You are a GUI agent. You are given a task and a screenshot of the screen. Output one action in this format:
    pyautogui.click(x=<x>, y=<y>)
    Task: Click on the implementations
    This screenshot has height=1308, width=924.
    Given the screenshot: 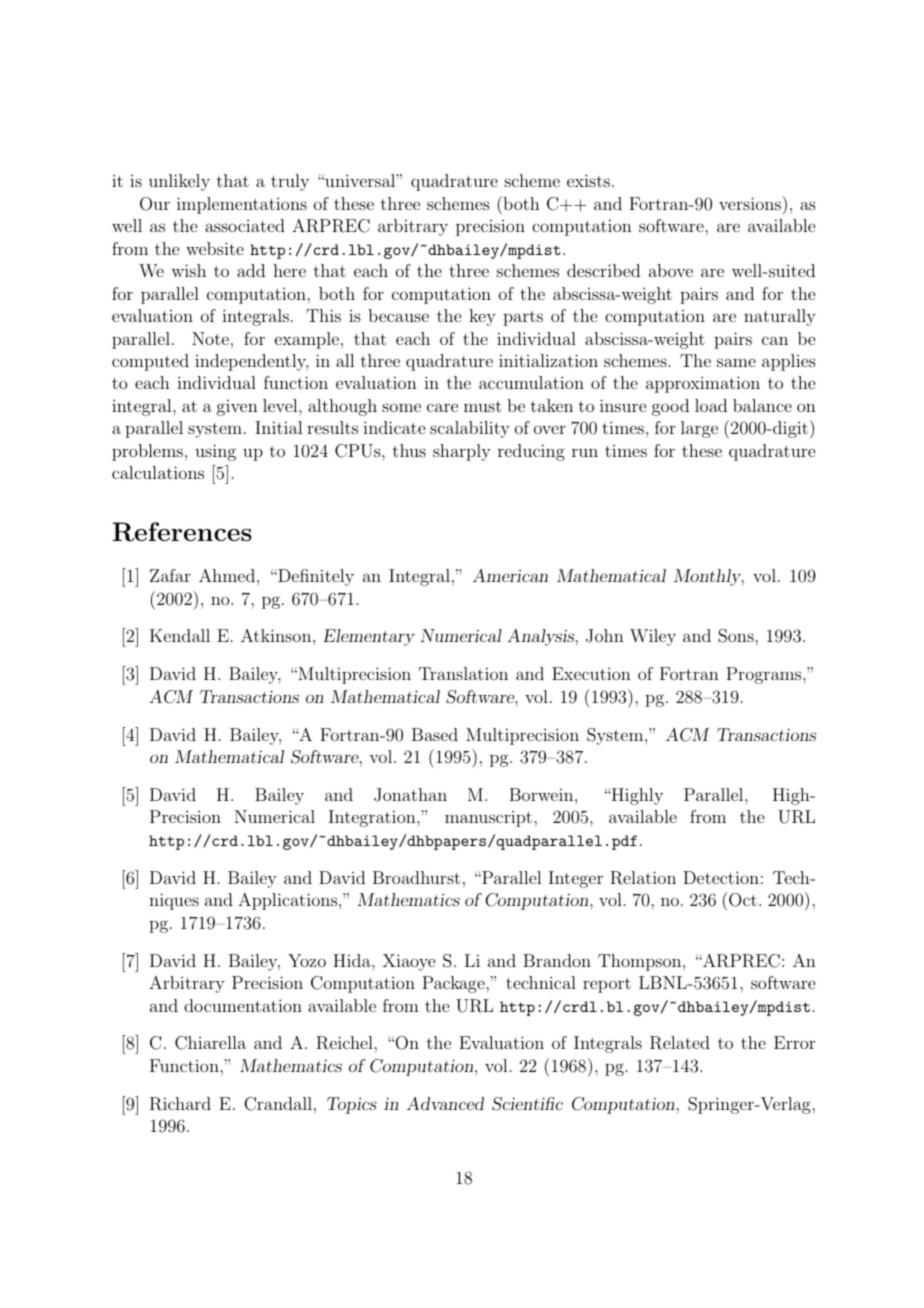 What is the action you would take?
    pyautogui.click(x=242, y=205)
